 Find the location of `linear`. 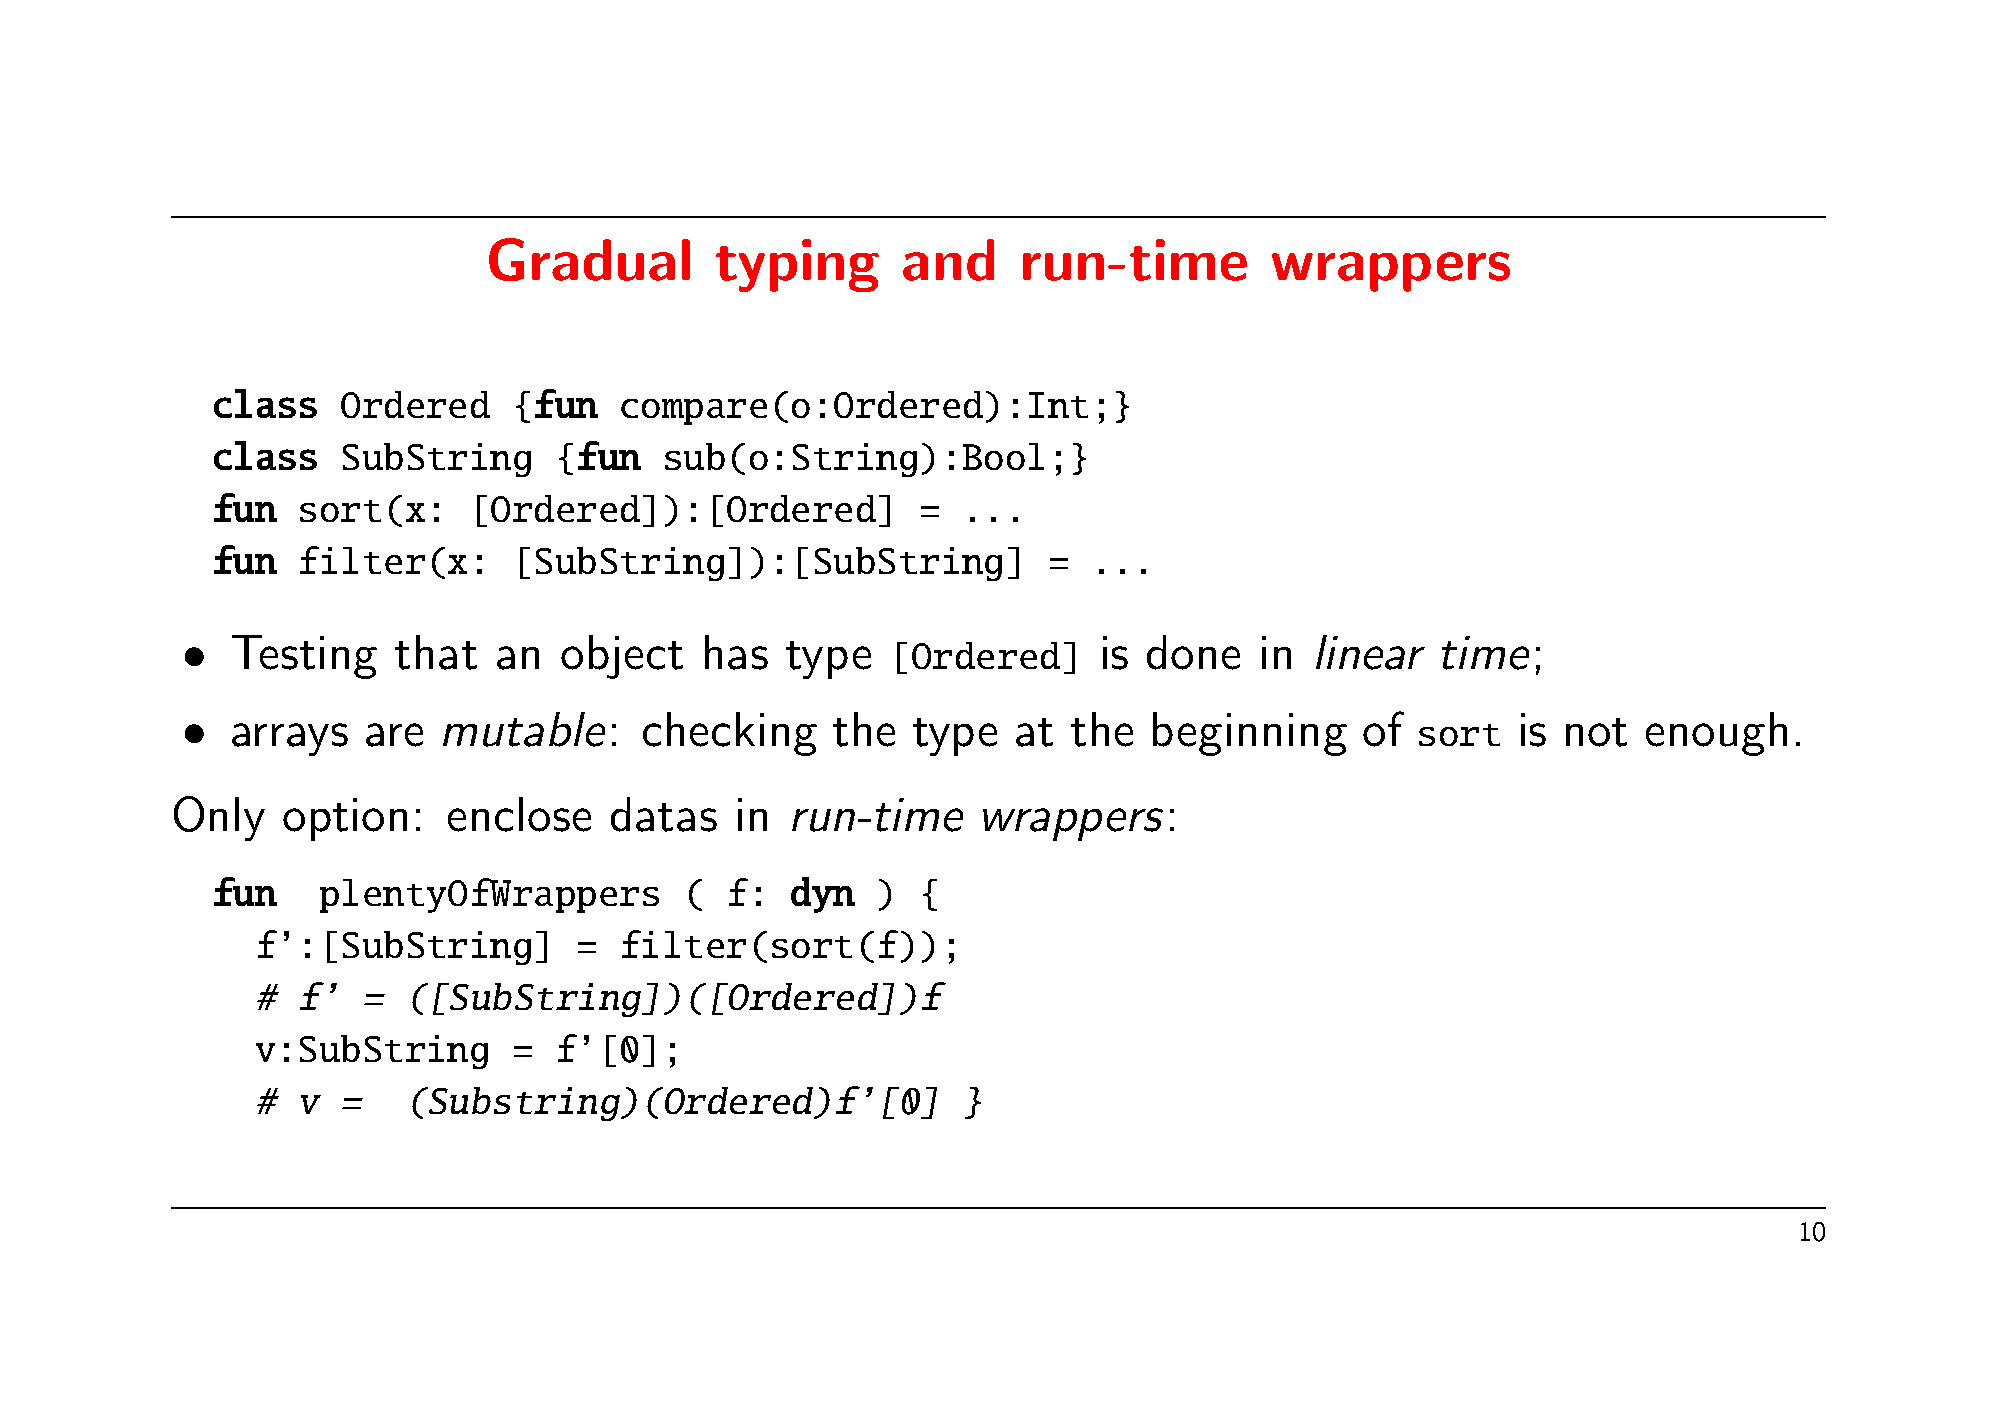

linear is located at coordinates (1370, 652).
